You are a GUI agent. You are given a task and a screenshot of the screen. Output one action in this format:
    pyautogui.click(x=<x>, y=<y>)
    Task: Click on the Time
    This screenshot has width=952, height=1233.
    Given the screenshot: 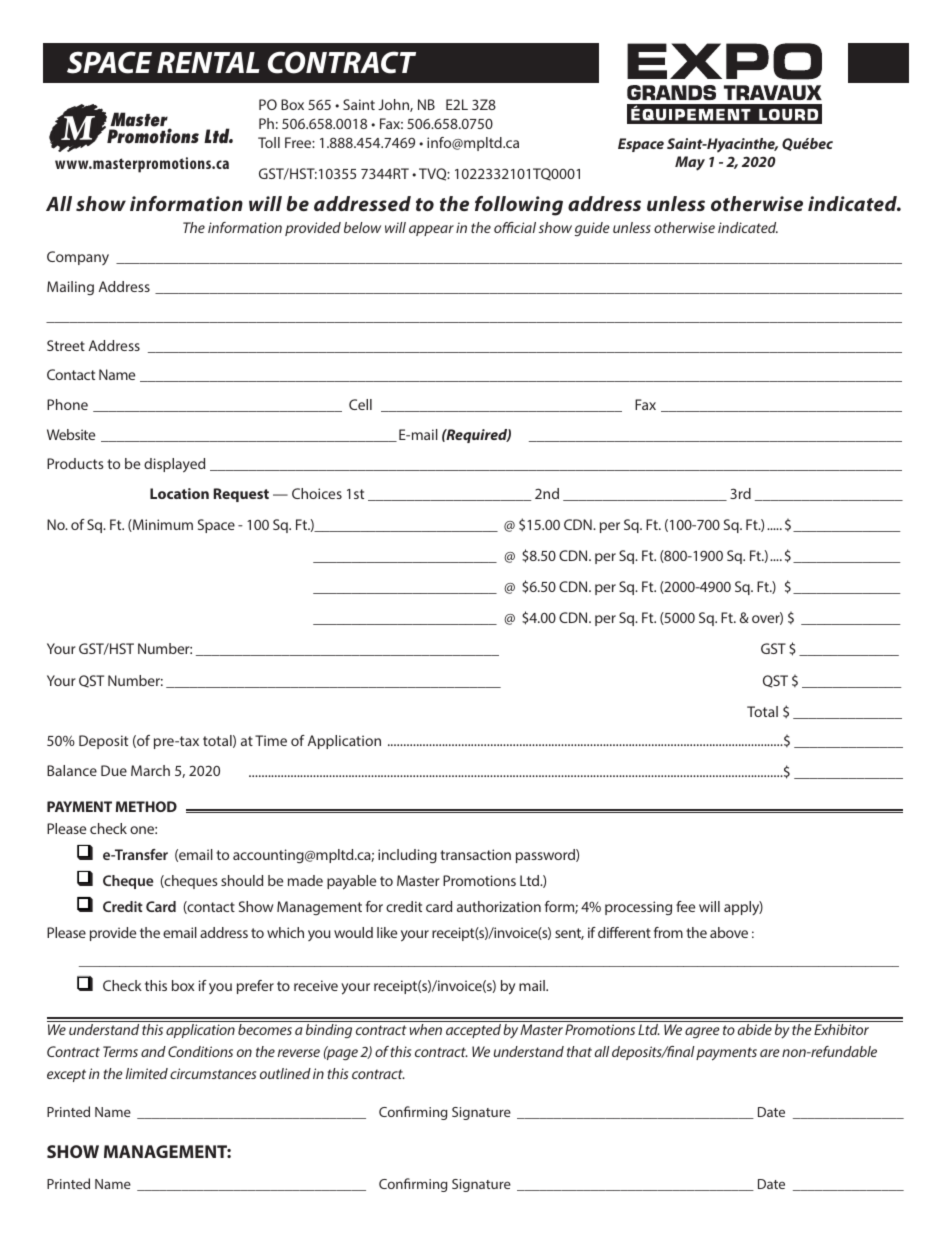 What is the action you would take?
    pyautogui.click(x=271, y=740)
